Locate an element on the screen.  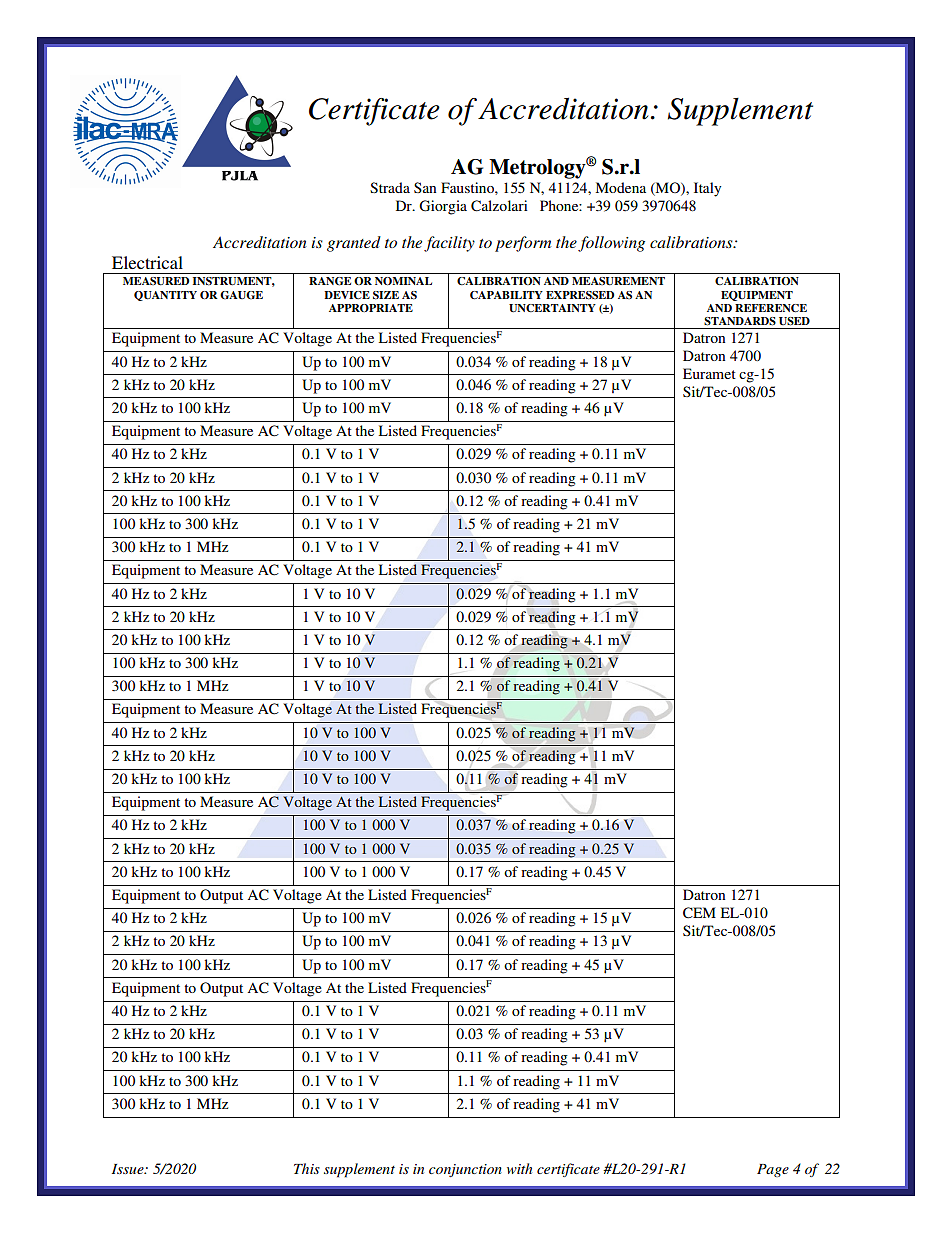
This is located at coordinates (307, 1168).
